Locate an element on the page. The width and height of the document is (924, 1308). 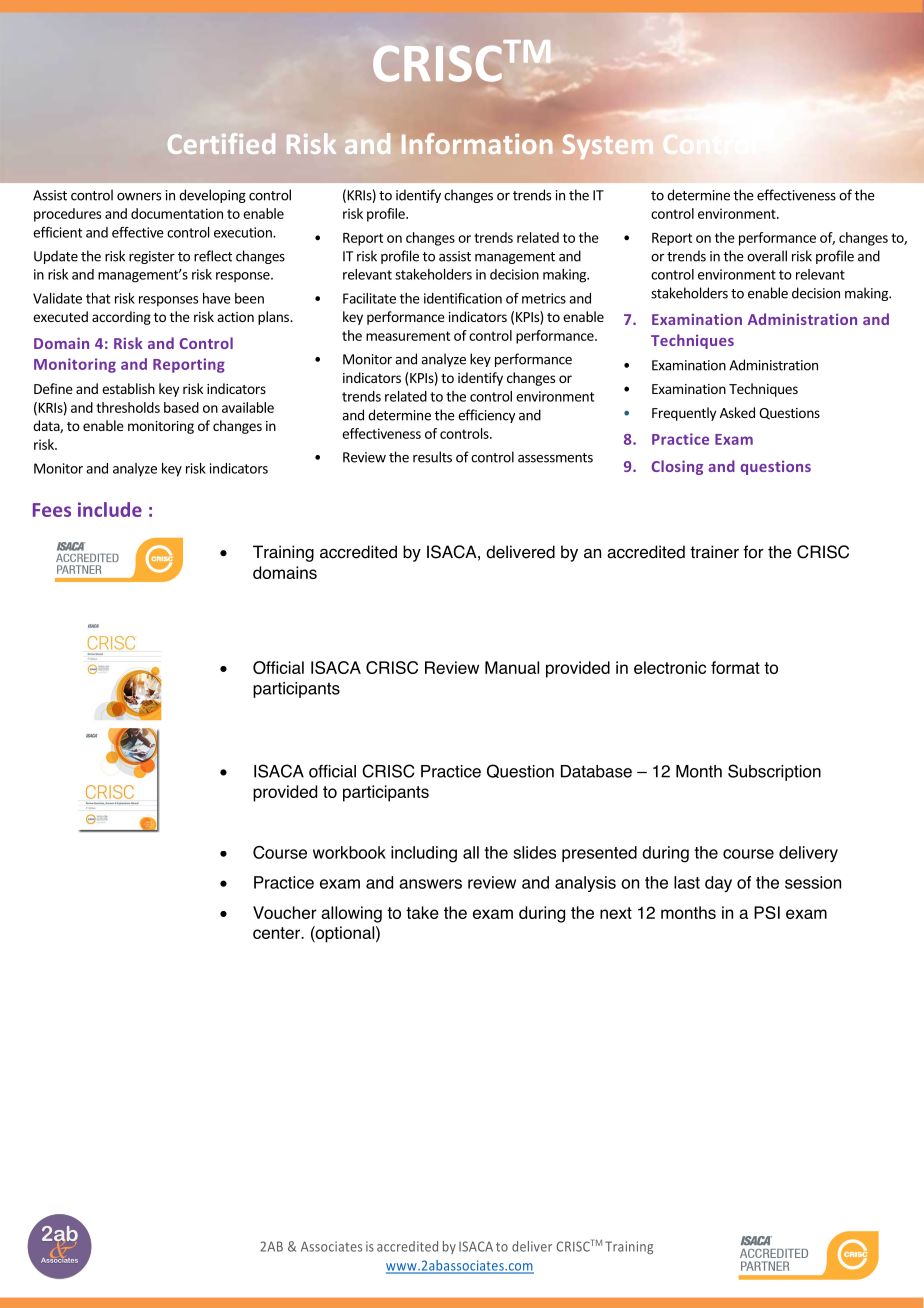
trainer is located at coordinates (714, 552).
